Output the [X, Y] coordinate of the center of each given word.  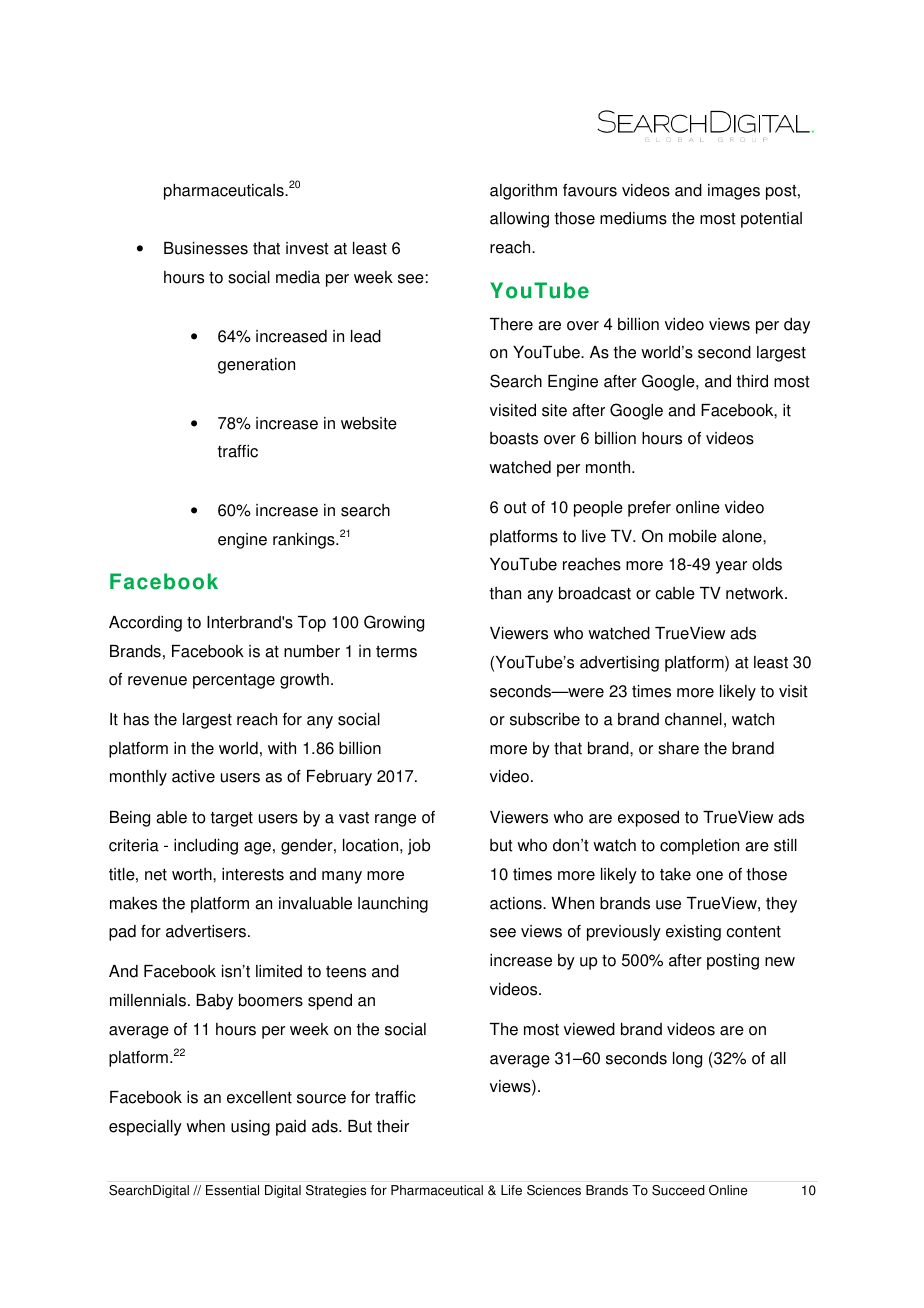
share [678, 748]
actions [517, 903]
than [505, 593]
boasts [514, 438]
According [145, 624]
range [395, 820]
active [193, 776]
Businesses [206, 248]
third [752, 381]
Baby [215, 1002]
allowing [519, 220]
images [734, 192]
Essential [232, 1190]
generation [256, 366]
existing [693, 933]
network [756, 593]
